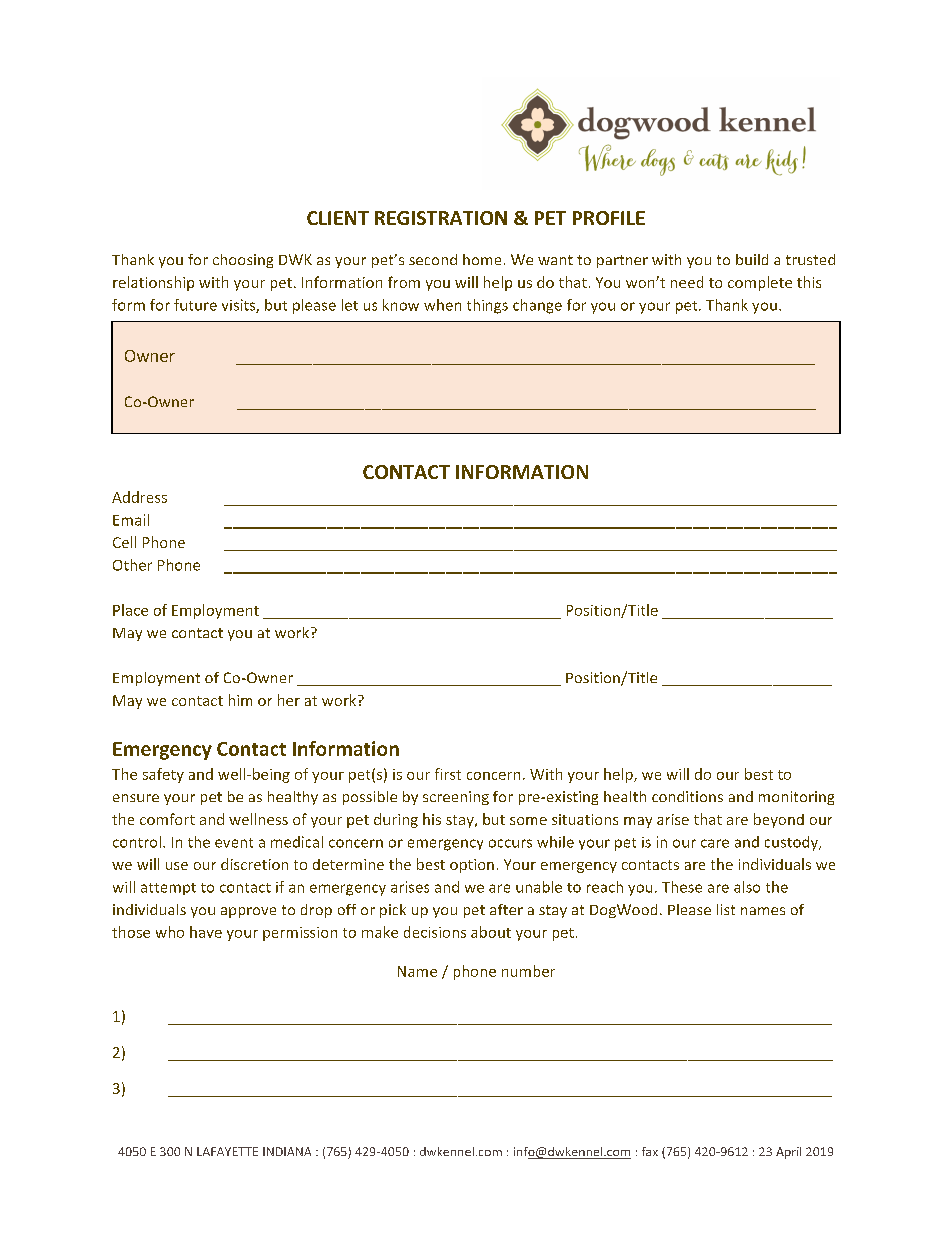 The image size is (952, 1233). Describe the element at coordinates (243, 261) in the document. I see `choosing` at that location.
